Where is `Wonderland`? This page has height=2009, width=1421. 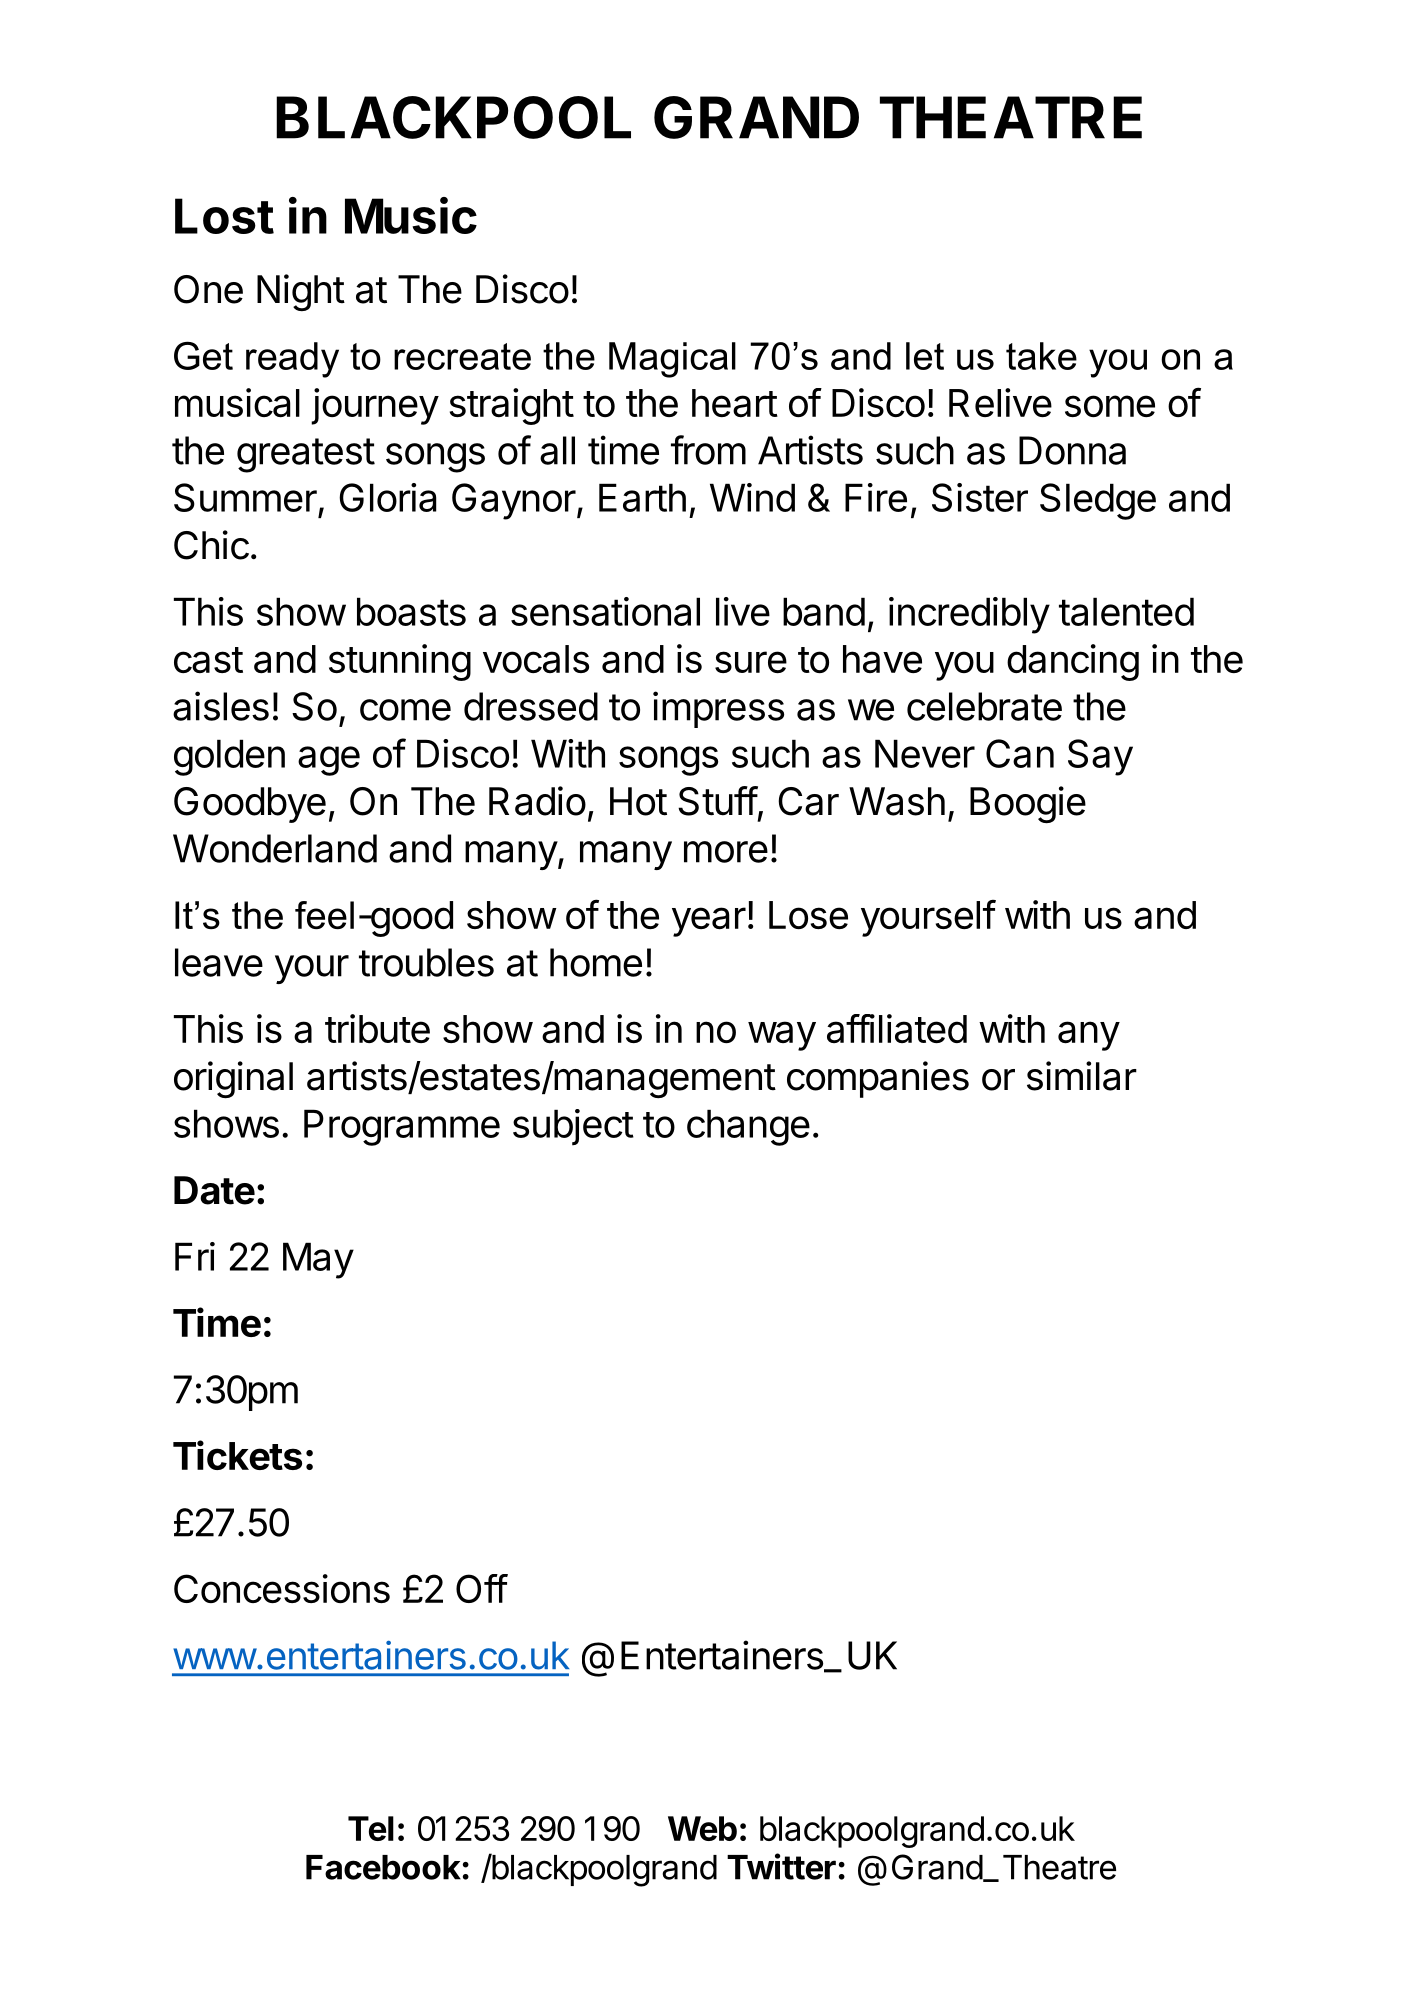 Wonderland is located at coordinates (275, 848).
